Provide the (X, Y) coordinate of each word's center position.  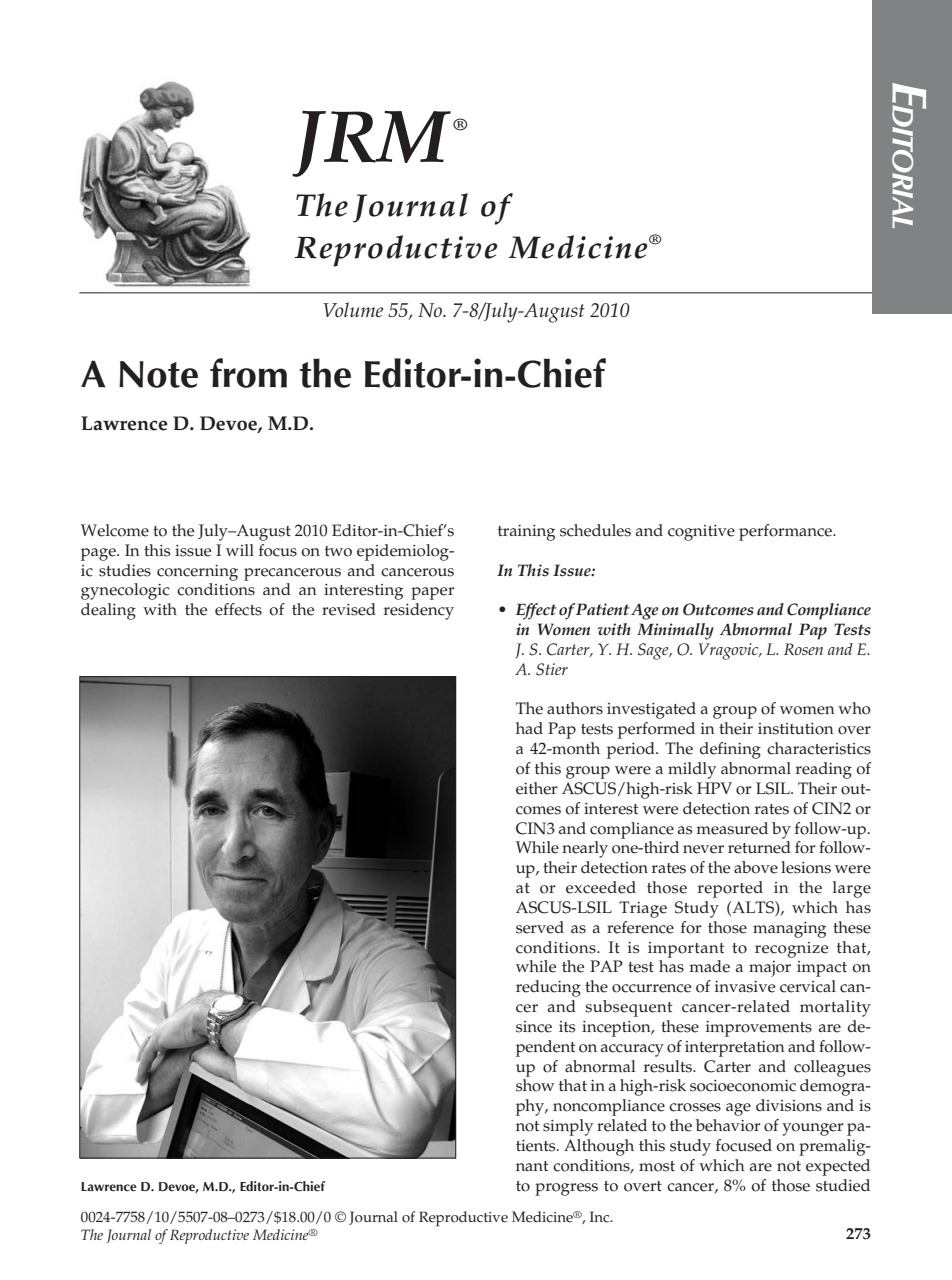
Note (158, 374)
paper (433, 593)
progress (566, 1189)
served (540, 927)
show (535, 1085)
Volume (353, 309)
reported (730, 889)
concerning (197, 573)
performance (786, 532)
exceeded (601, 887)
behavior (728, 1125)
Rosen (803, 649)
